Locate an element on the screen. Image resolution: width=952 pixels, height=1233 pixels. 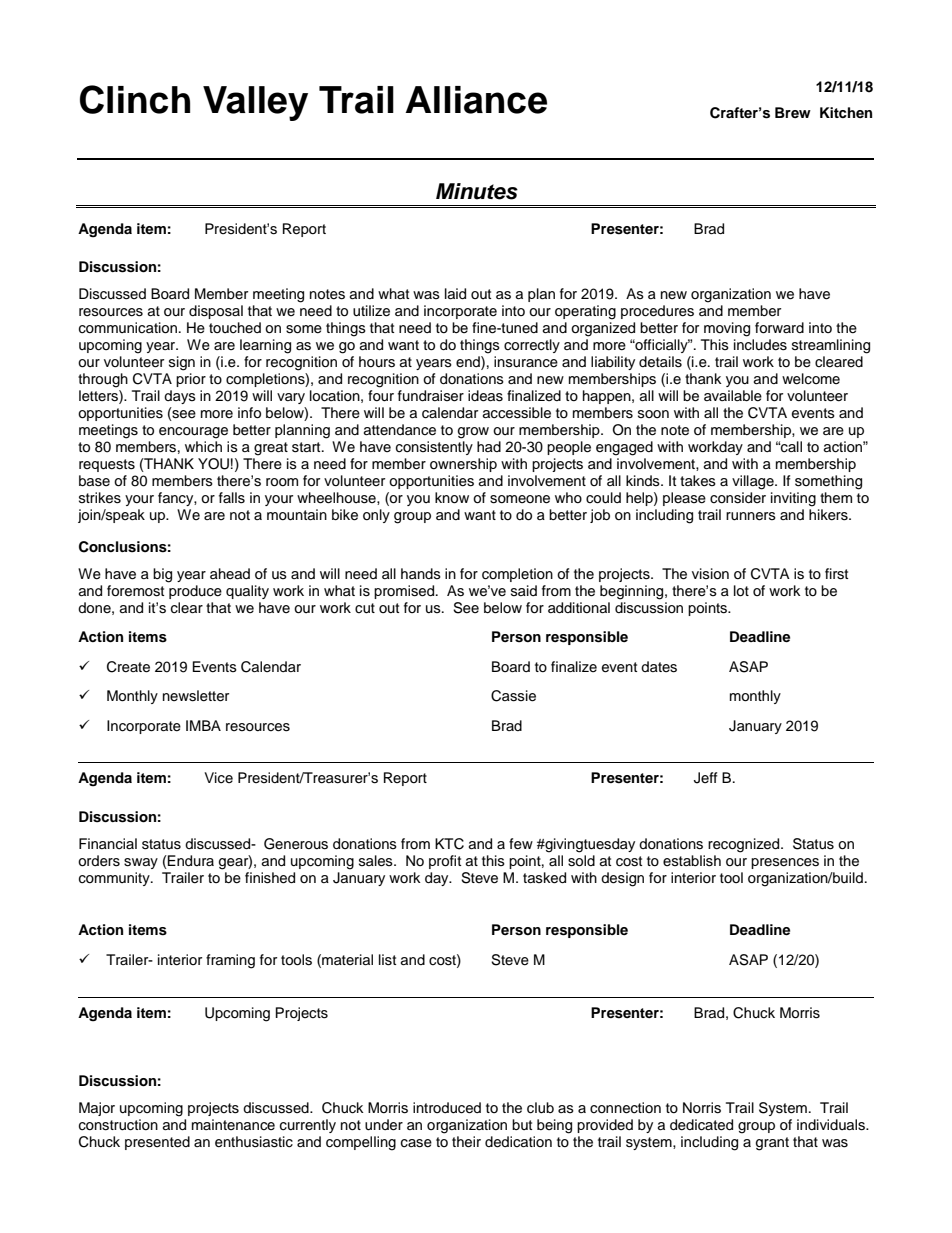
Jeff is located at coordinates (705, 778).
